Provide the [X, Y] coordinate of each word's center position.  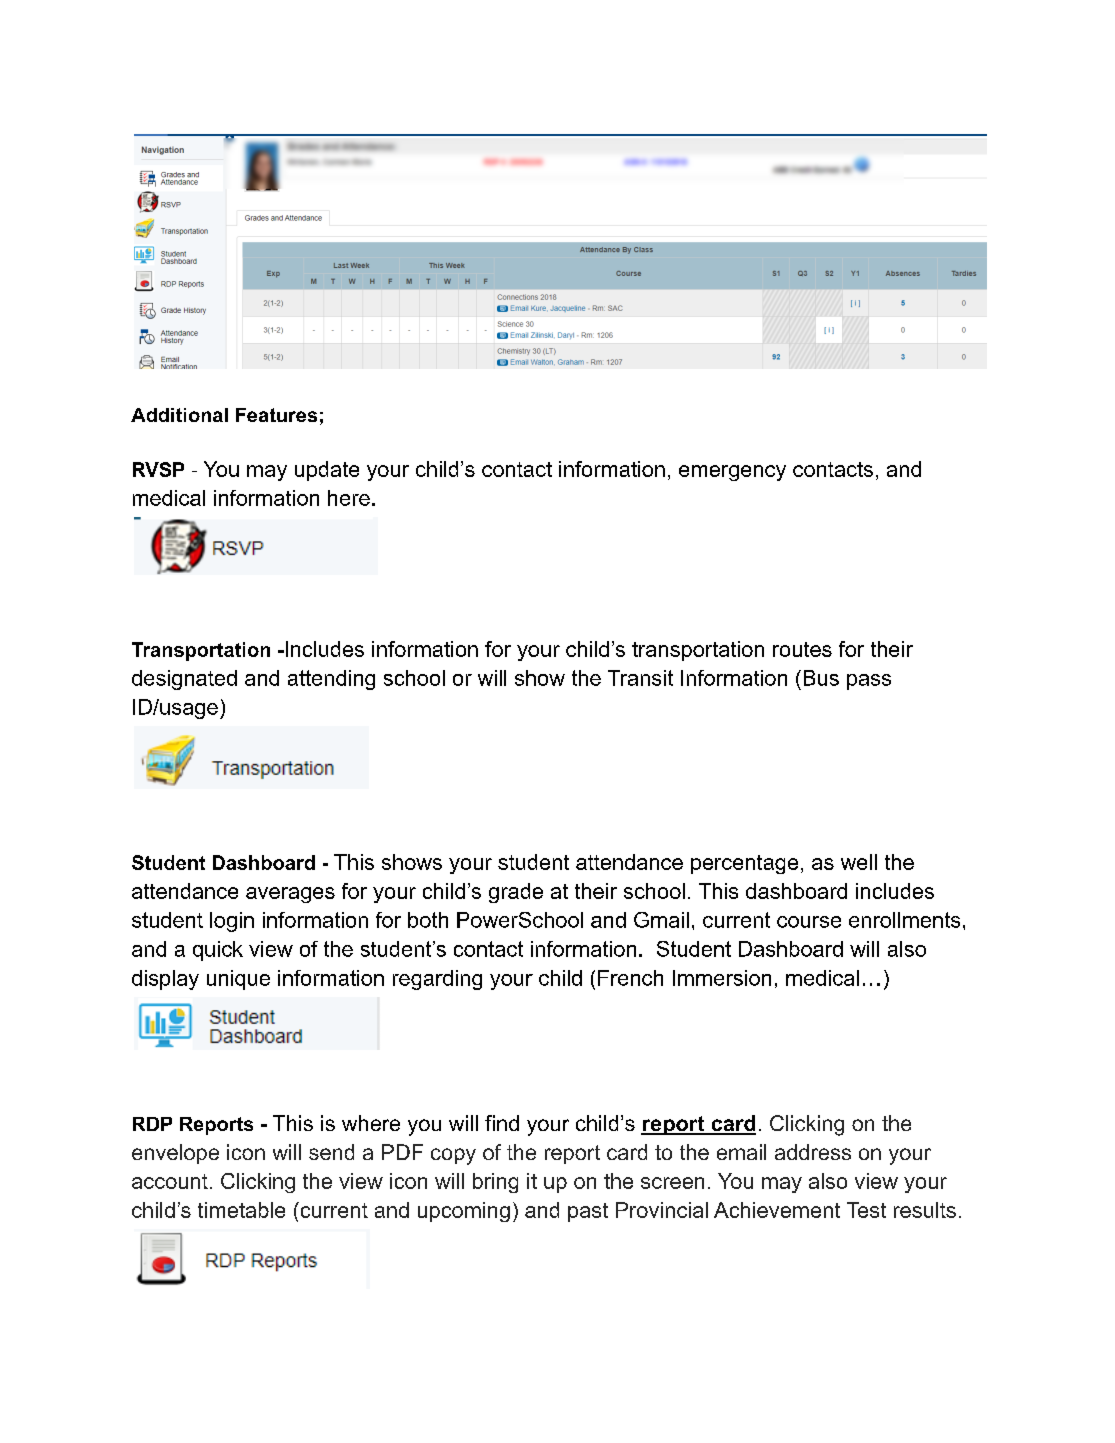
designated [184, 680]
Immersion [722, 978]
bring [495, 1183]
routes [802, 649]
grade [516, 893]
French [630, 978]
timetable [241, 1210]
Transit [640, 678]
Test [866, 1210]
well [859, 862]
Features [276, 415]
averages [290, 895]
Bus [821, 678]
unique [238, 980]
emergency [732, 473]
